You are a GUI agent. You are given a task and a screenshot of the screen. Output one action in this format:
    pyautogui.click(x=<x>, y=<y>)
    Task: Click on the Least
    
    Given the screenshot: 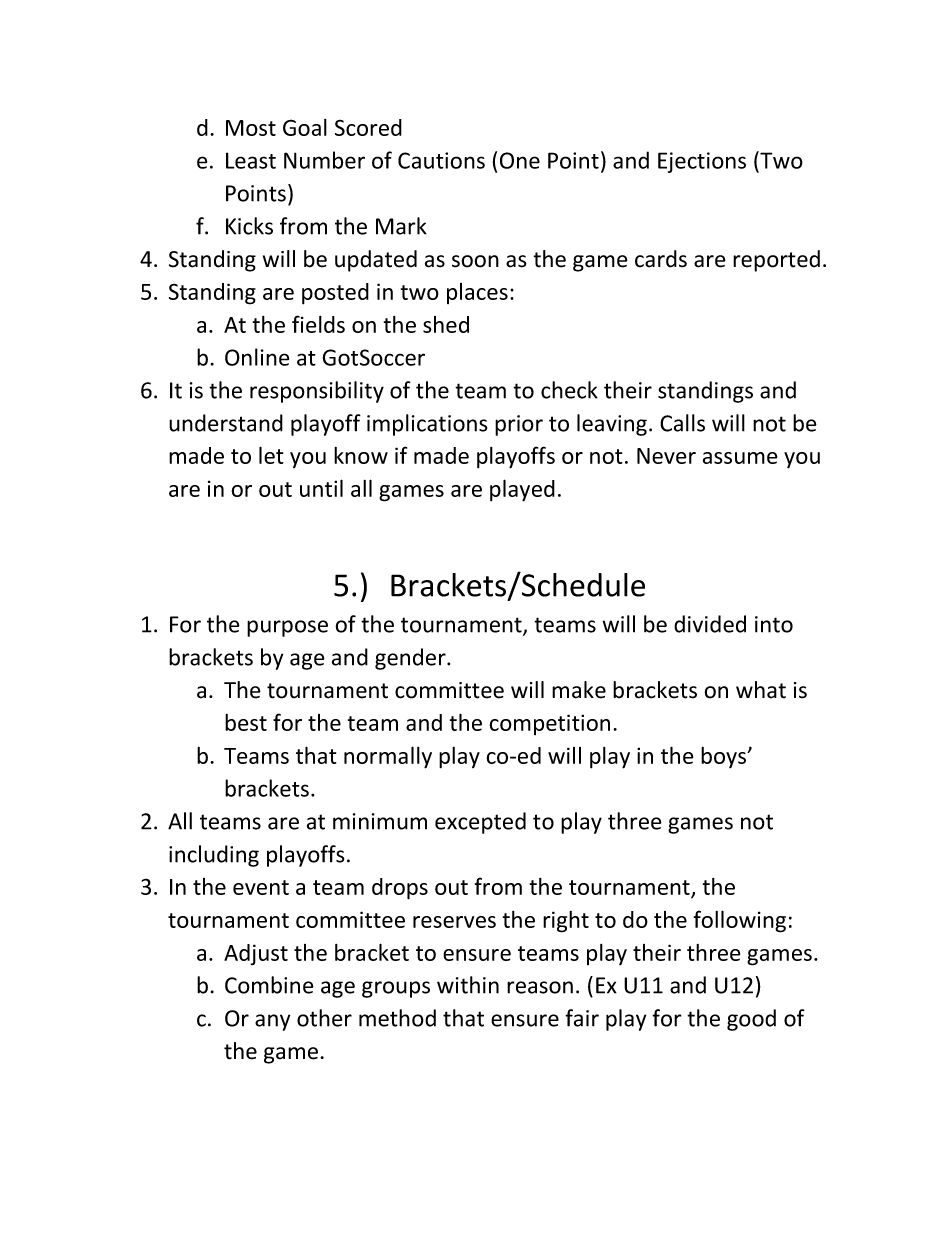 What is the action you would take?
    pyautogui.click(x=251, y=160)
